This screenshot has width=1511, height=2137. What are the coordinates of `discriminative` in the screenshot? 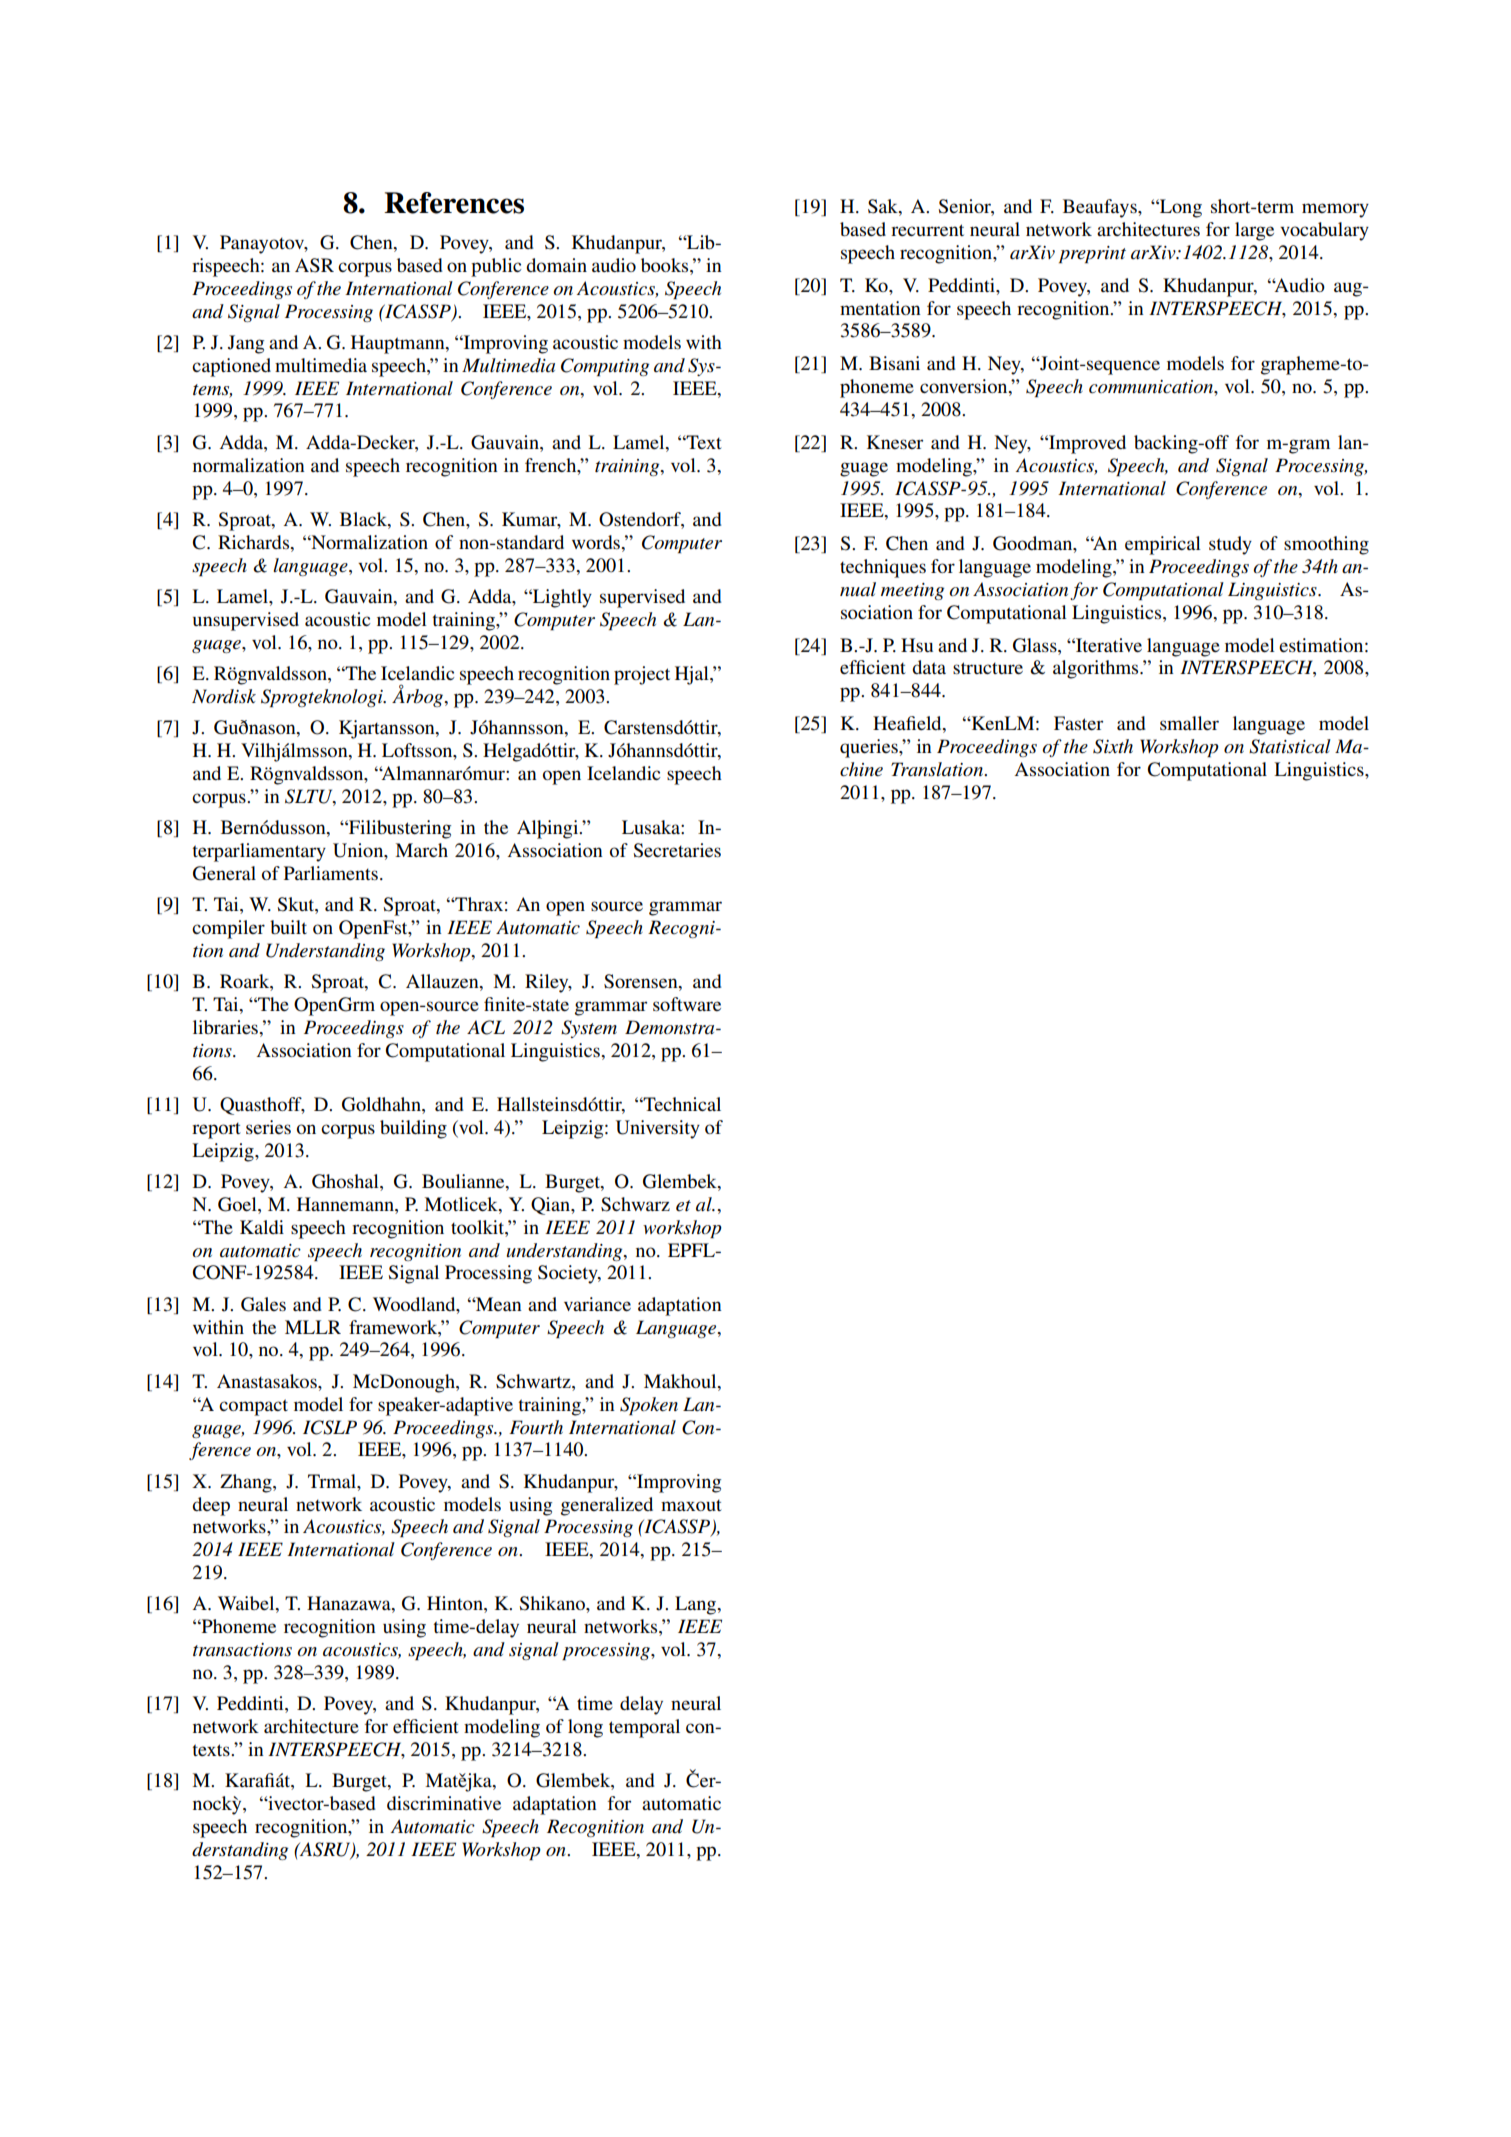 It's located at (444, 1803).
